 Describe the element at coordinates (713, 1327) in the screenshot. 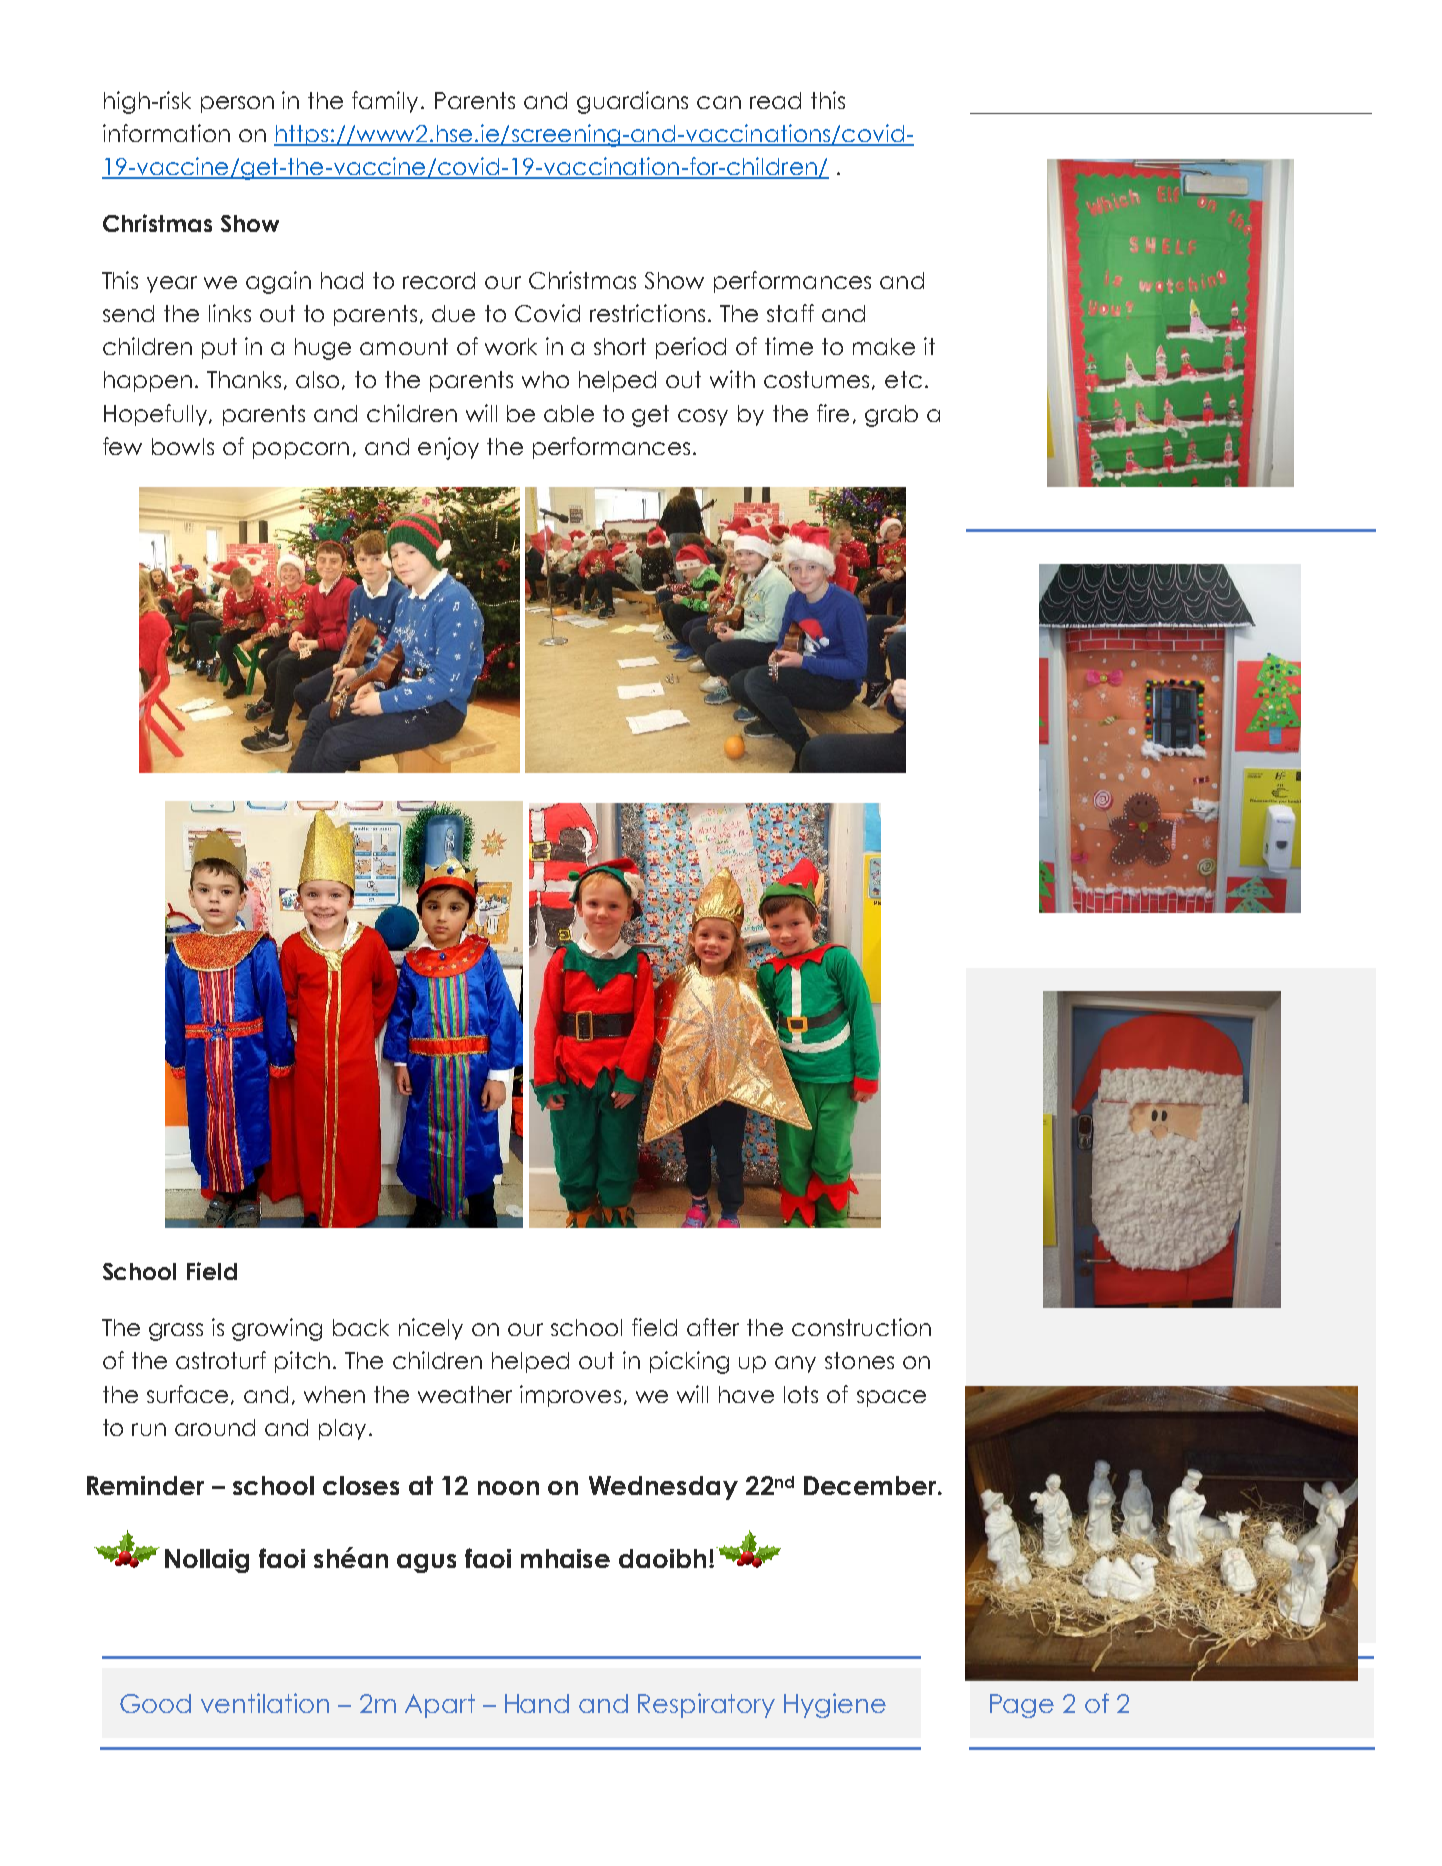

I see `after` at that location.
